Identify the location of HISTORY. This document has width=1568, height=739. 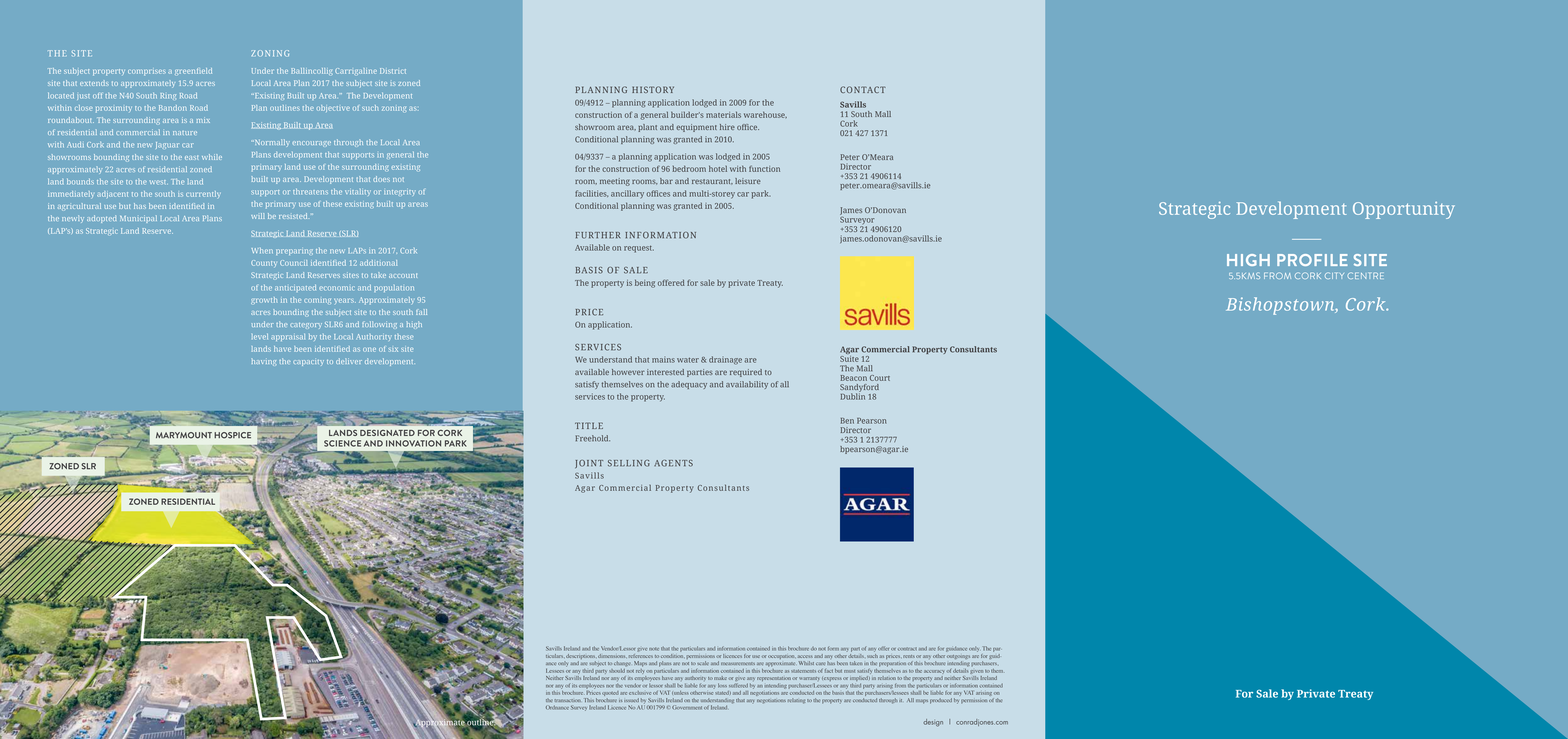
(653, 89).
